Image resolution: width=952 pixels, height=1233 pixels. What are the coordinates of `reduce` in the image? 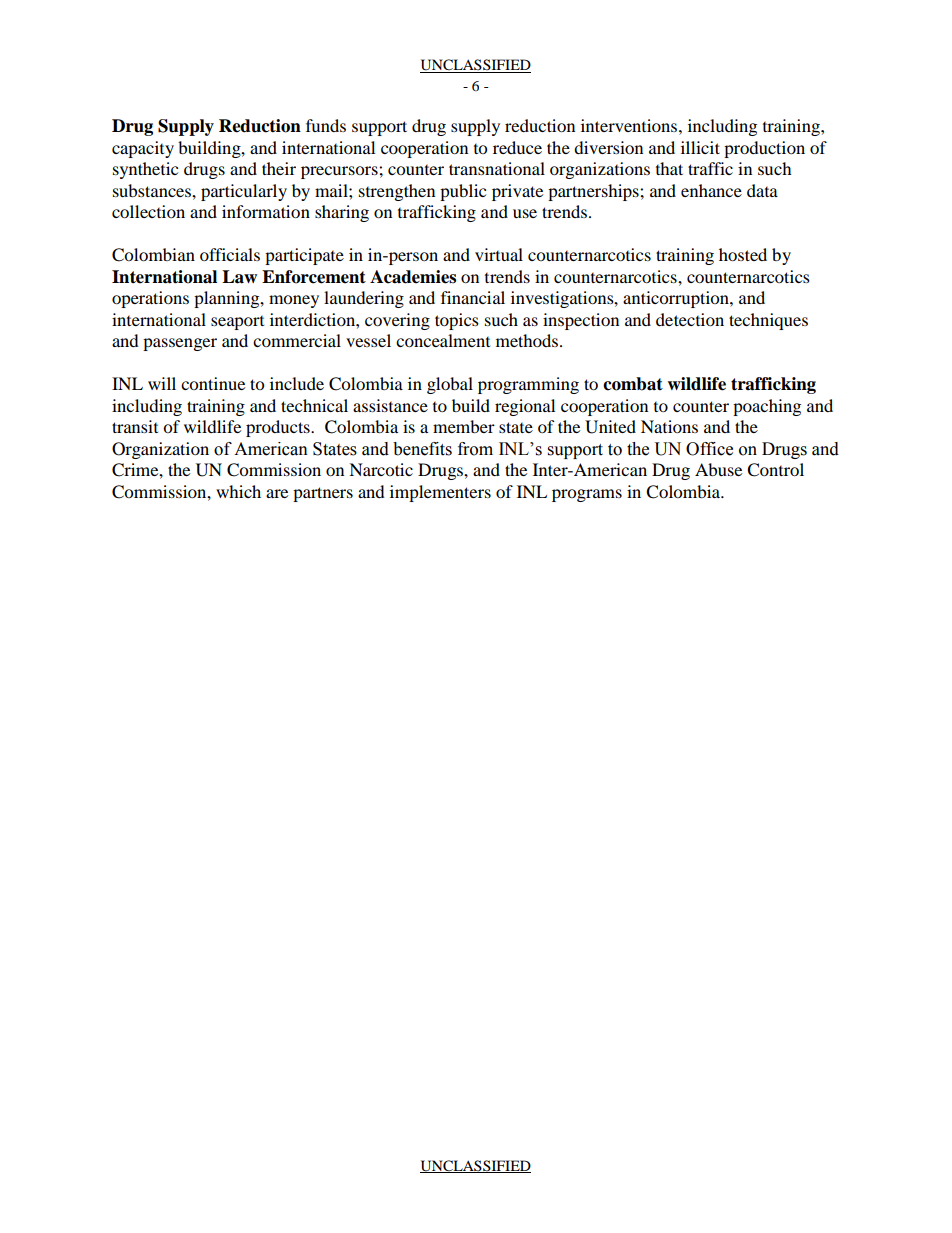 It's located at (517, 147).
